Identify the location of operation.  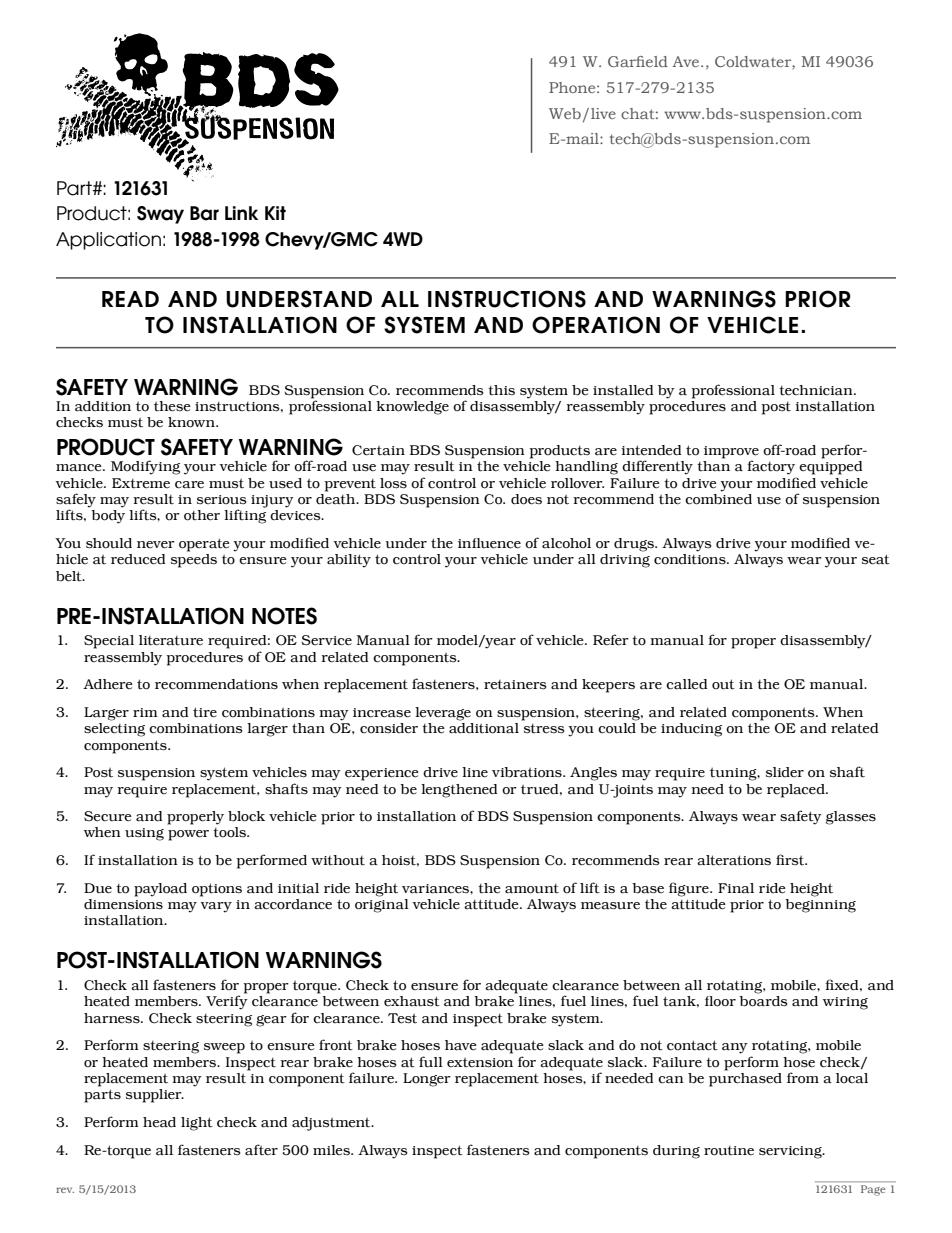
(596, 325).
